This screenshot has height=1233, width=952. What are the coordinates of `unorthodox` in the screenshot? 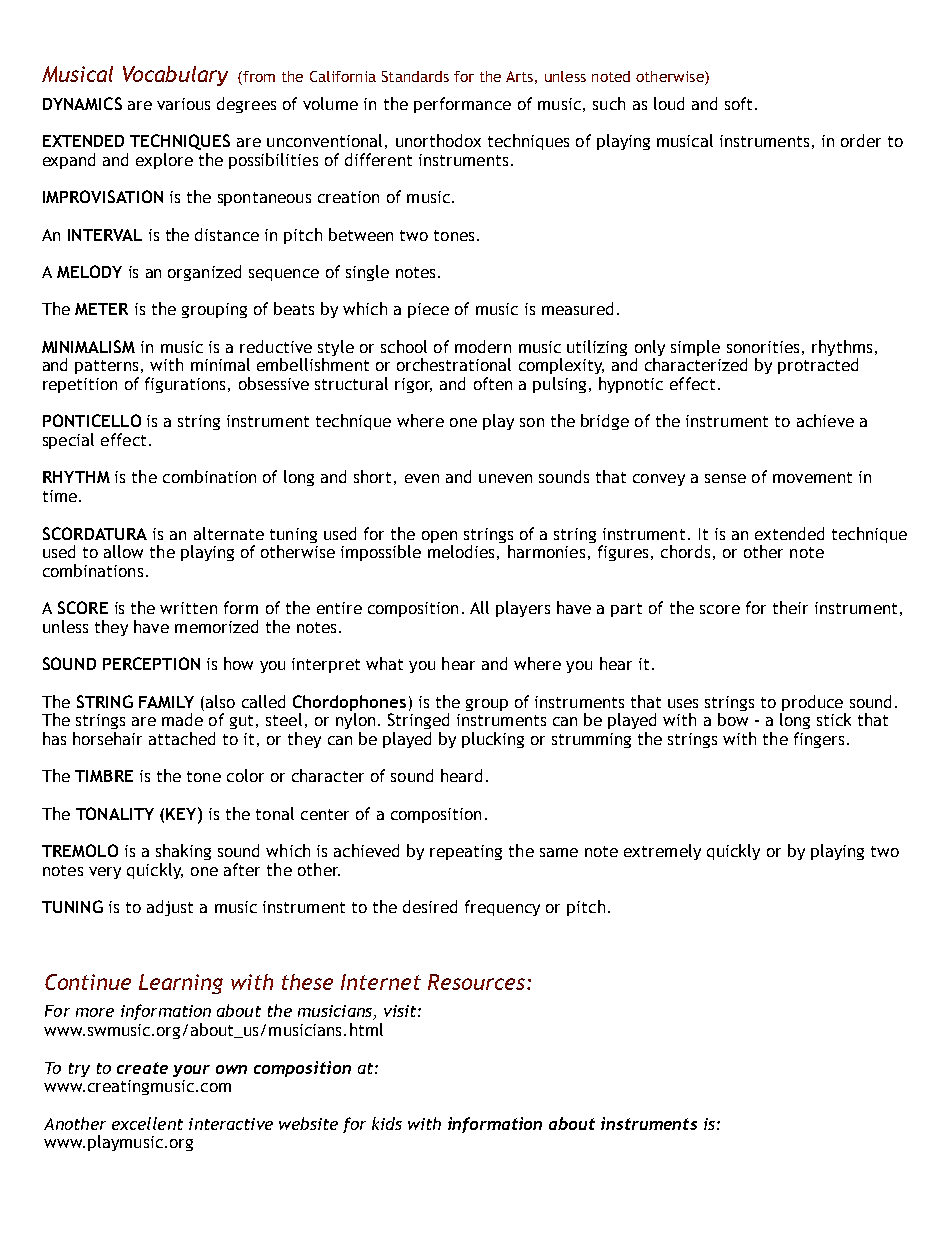 It's located at (438, 140).
